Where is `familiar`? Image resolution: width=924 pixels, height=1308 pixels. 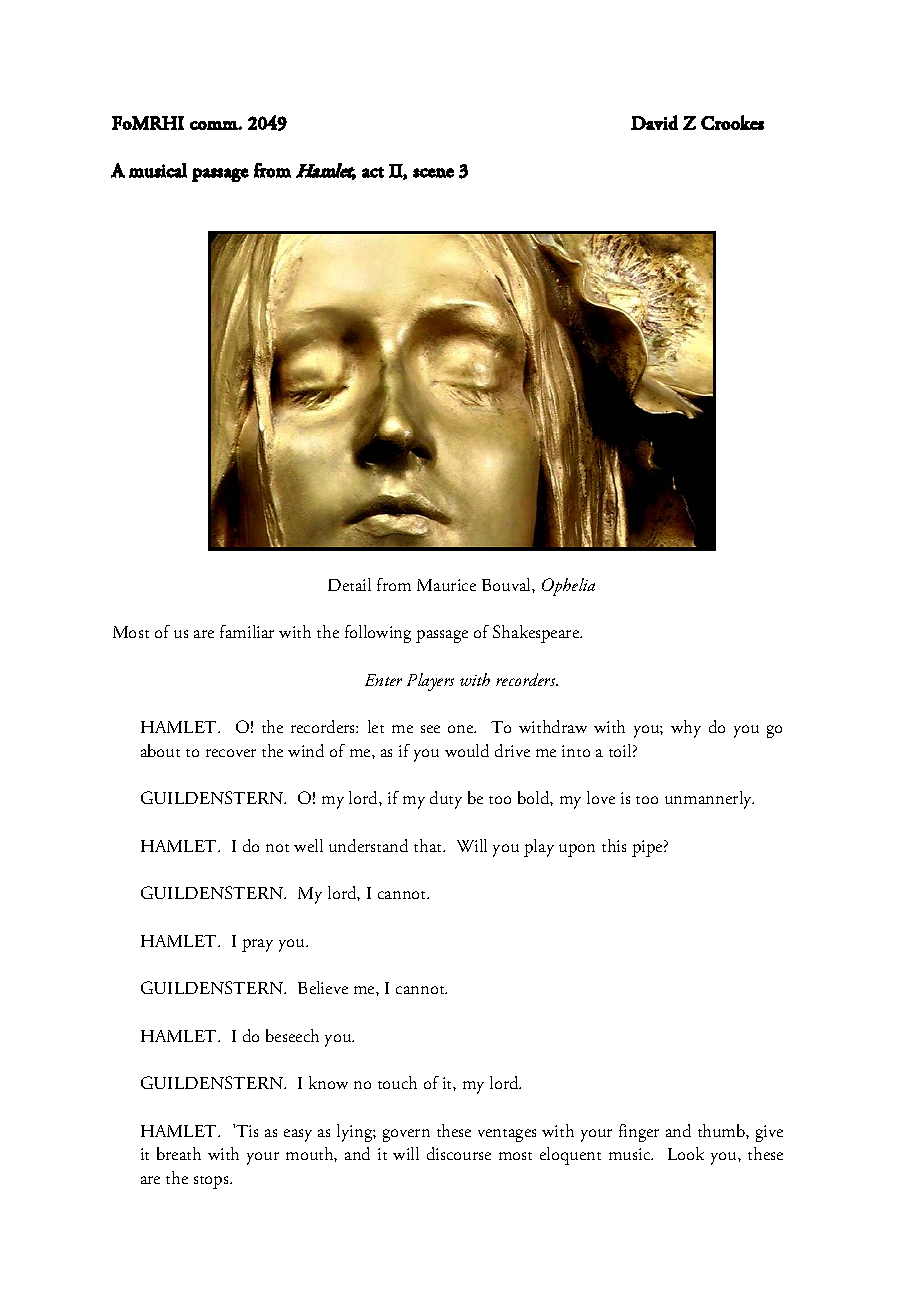 familiar is located at coordinates (247, 631).
